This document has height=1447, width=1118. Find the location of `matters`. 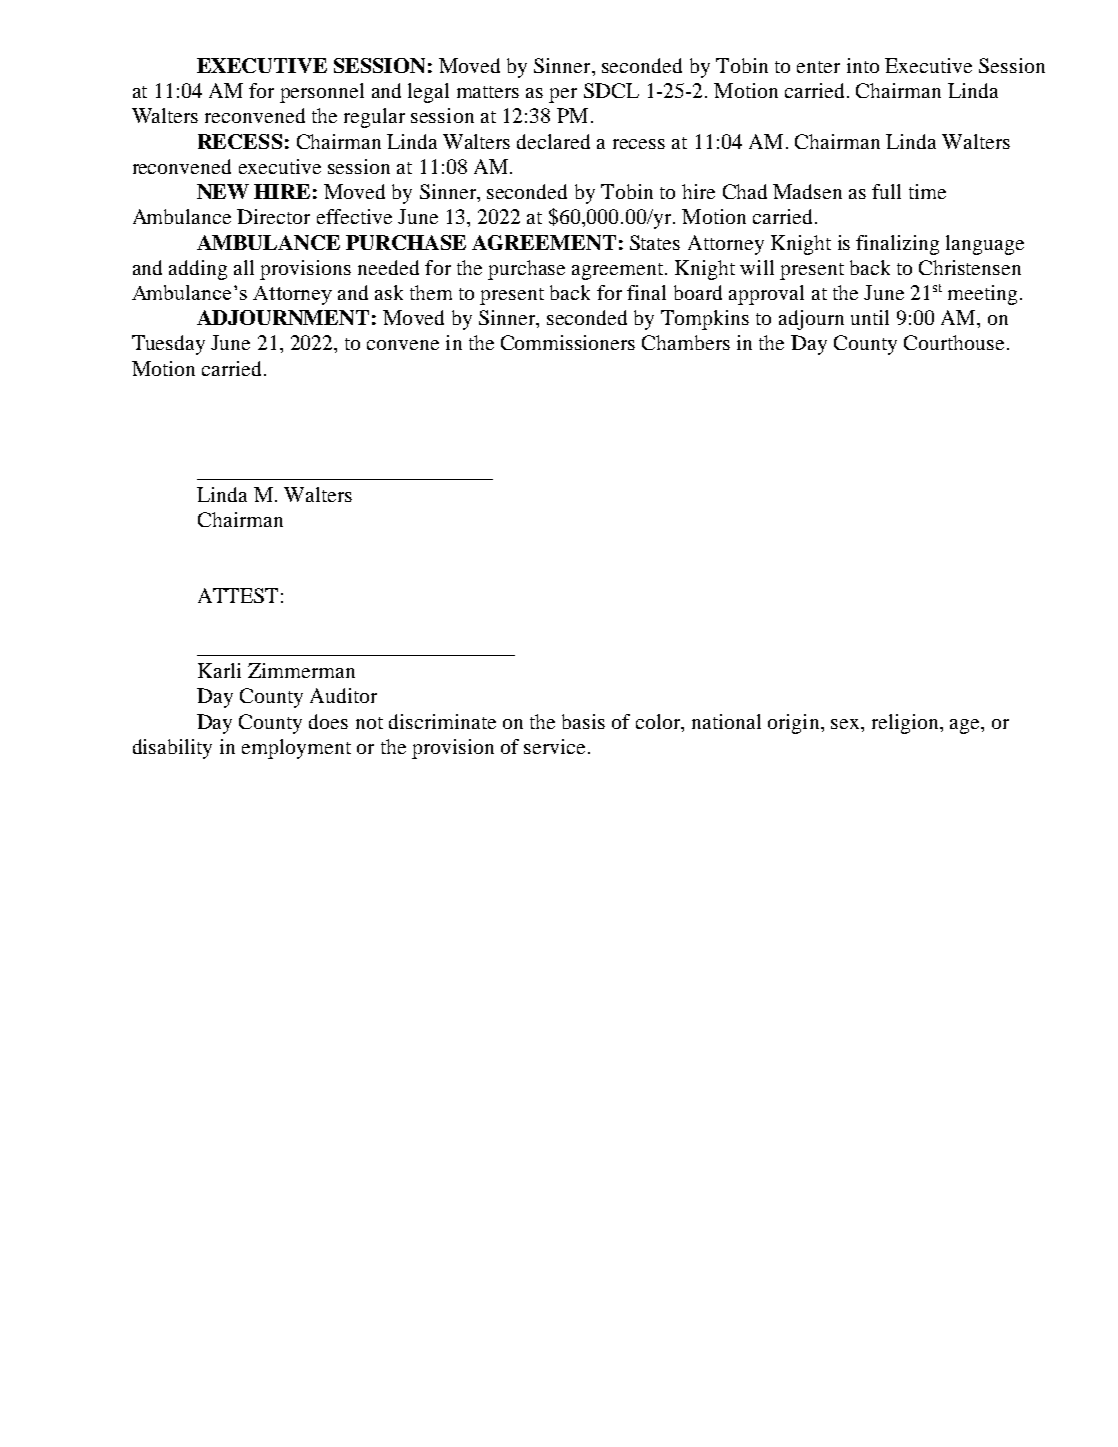

matters is located at coordinates (488, 92).
